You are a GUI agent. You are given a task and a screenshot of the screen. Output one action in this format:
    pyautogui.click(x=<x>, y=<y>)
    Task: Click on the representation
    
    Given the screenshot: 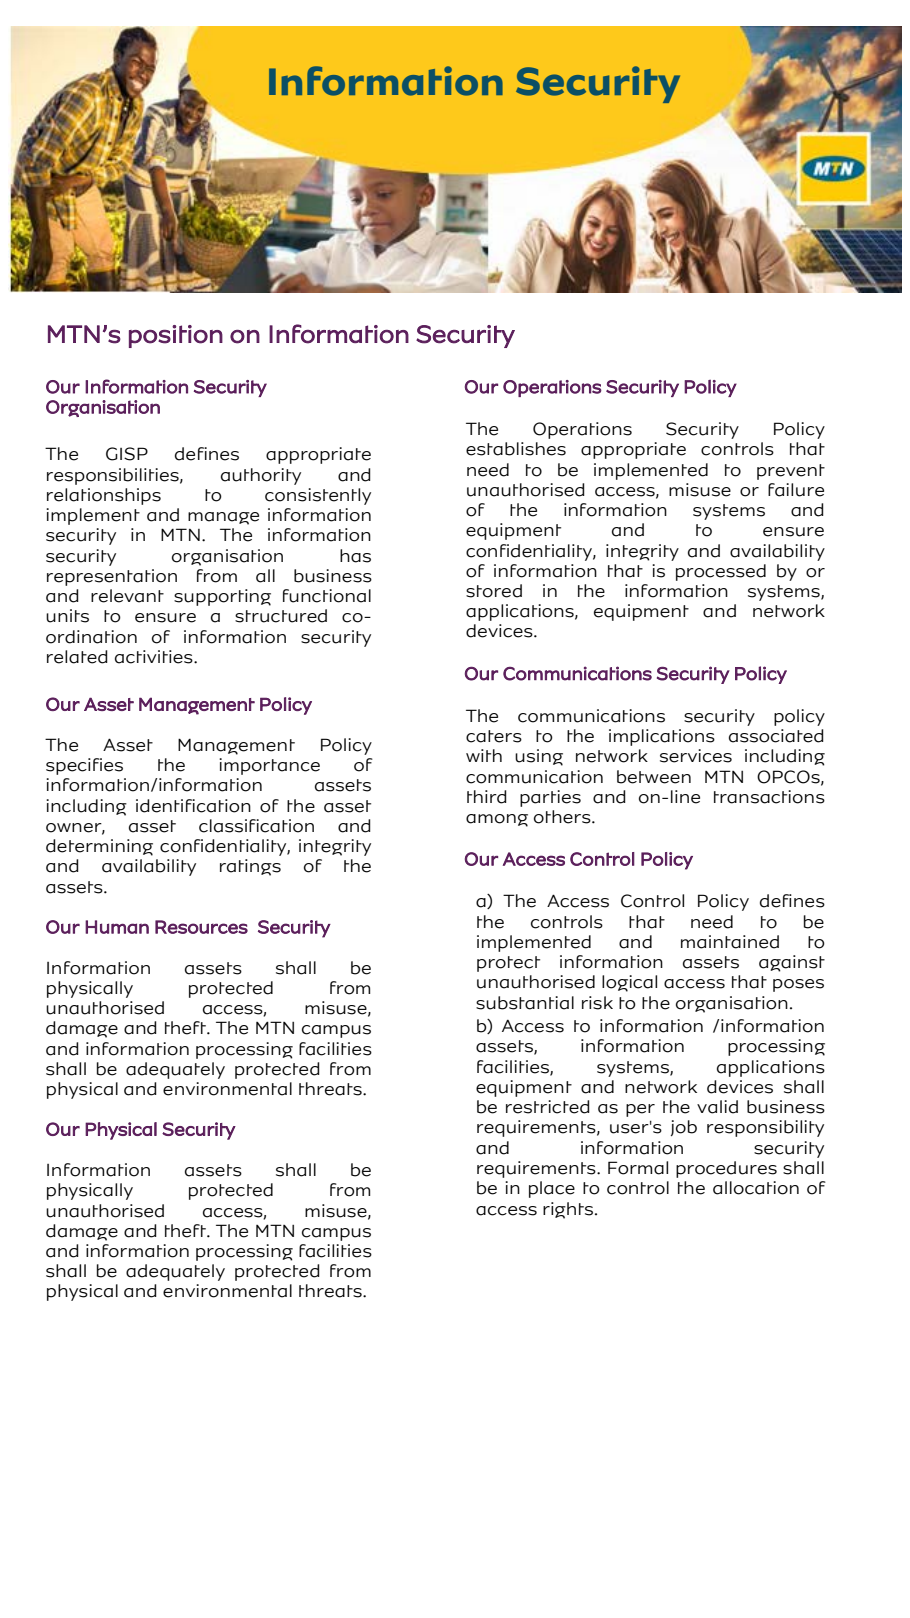 What is the action you would take?
    pyautogui.click(x=112, y=577)
